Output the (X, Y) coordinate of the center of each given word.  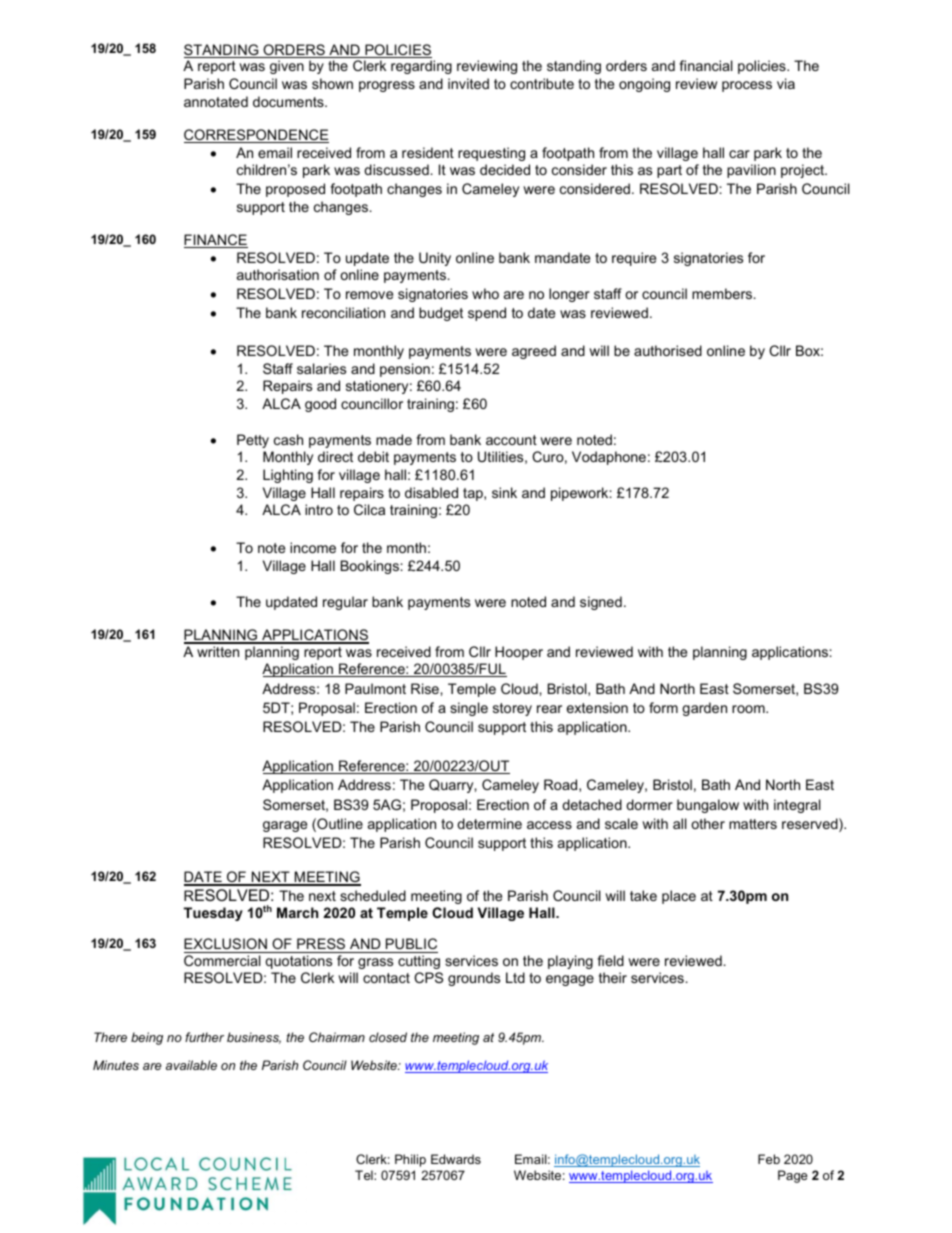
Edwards (456, 1159)
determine (489, 823)
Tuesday (213, 914)
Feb (769, 1159)
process (747, 86)
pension (405, 370)
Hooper (519, 653)
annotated (216, 101)
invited (468, 83)
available (191, 1065)
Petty (253, 441)
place (679, 897)
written (218, 651)
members (723, 293)
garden (704, 709)
